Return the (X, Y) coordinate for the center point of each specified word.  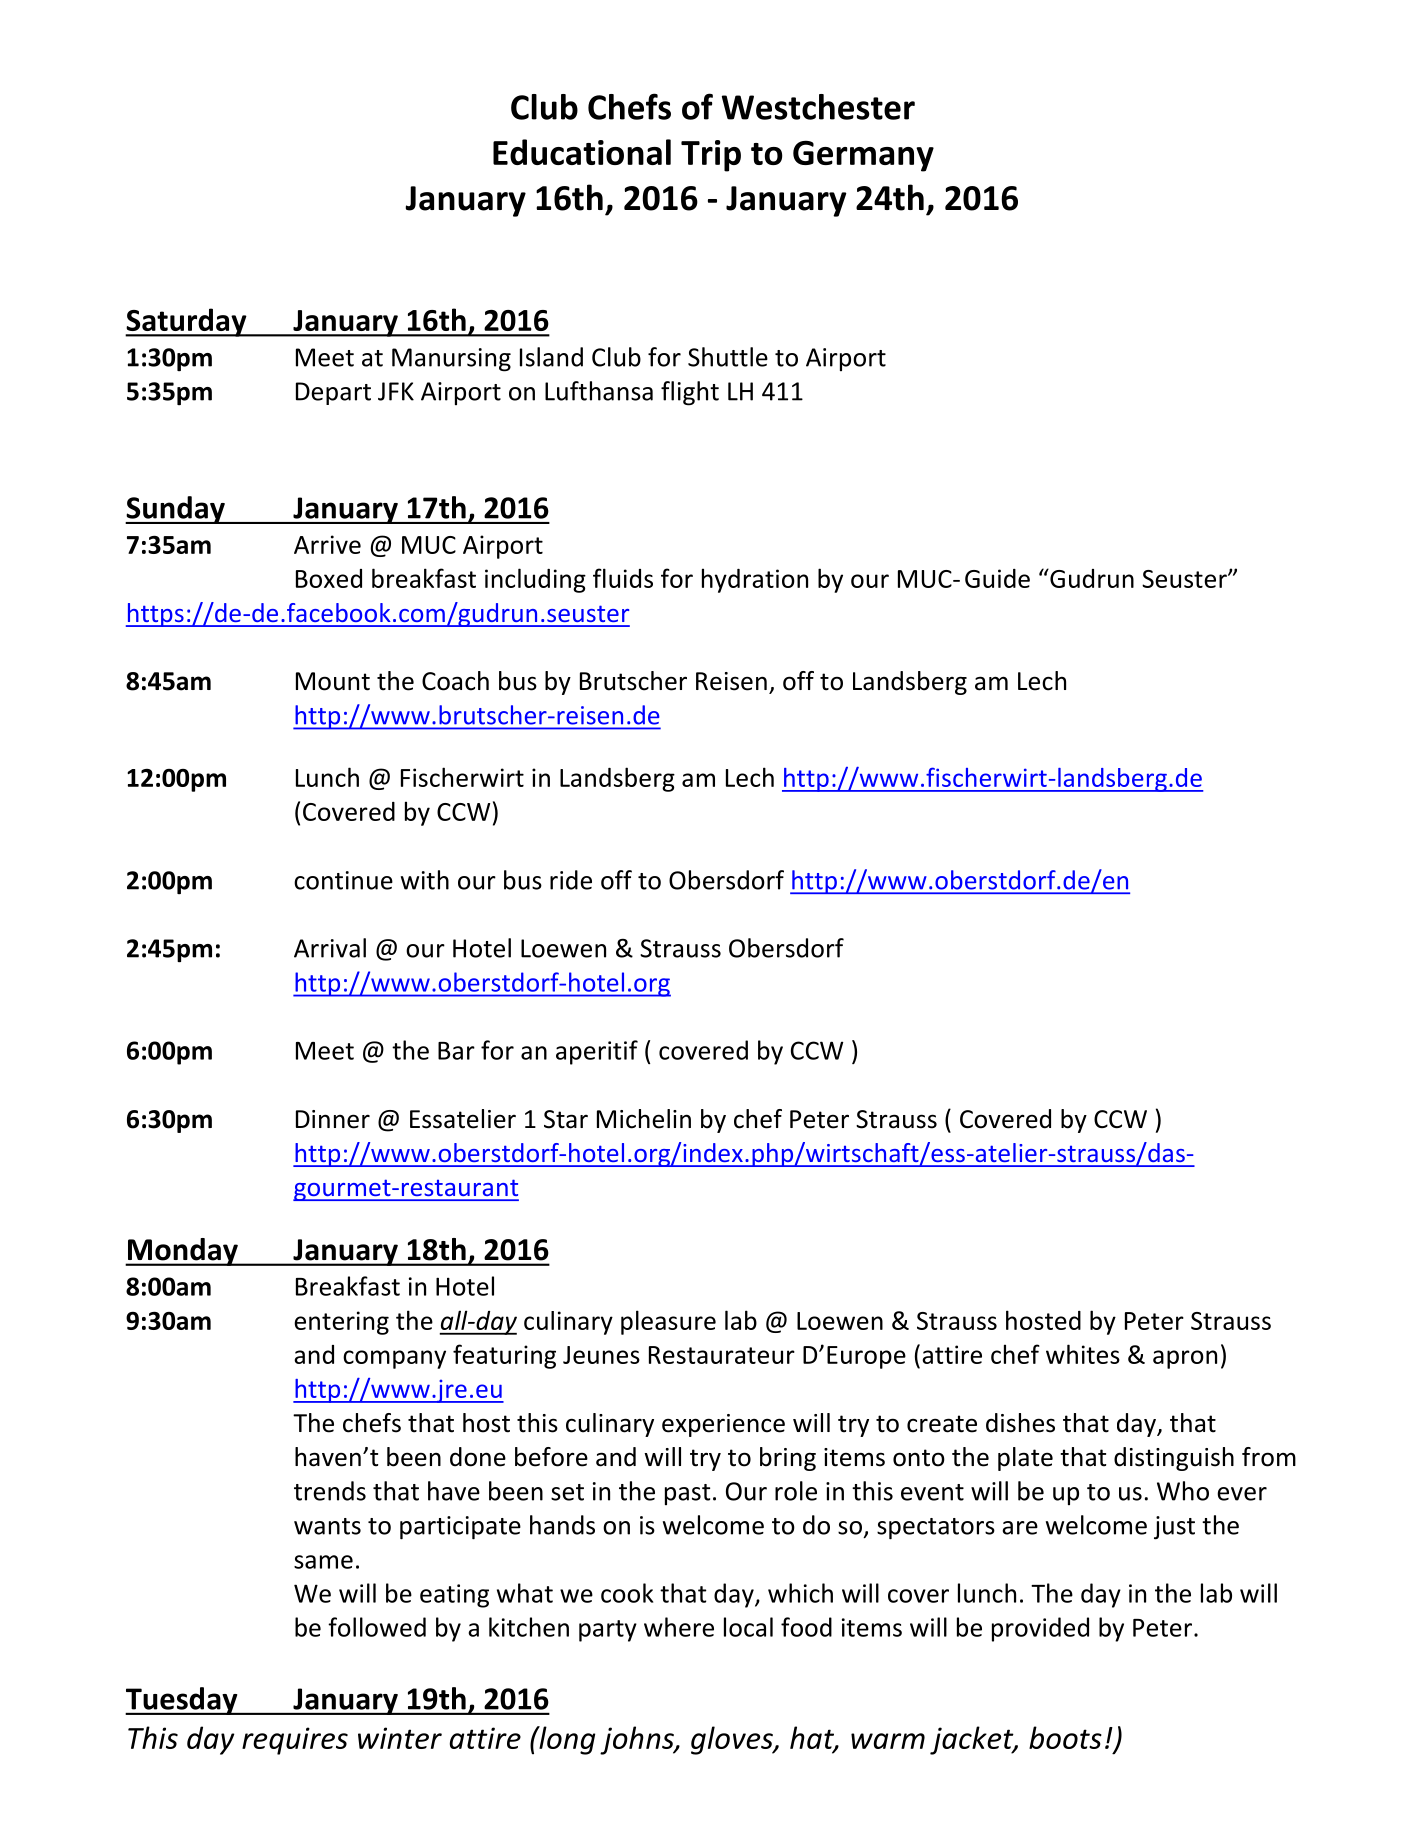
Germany (863, 156)
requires (295, 1741)
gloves (733, 1740)
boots (1065, 1737)
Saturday (187, 322)
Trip (711, 156)
